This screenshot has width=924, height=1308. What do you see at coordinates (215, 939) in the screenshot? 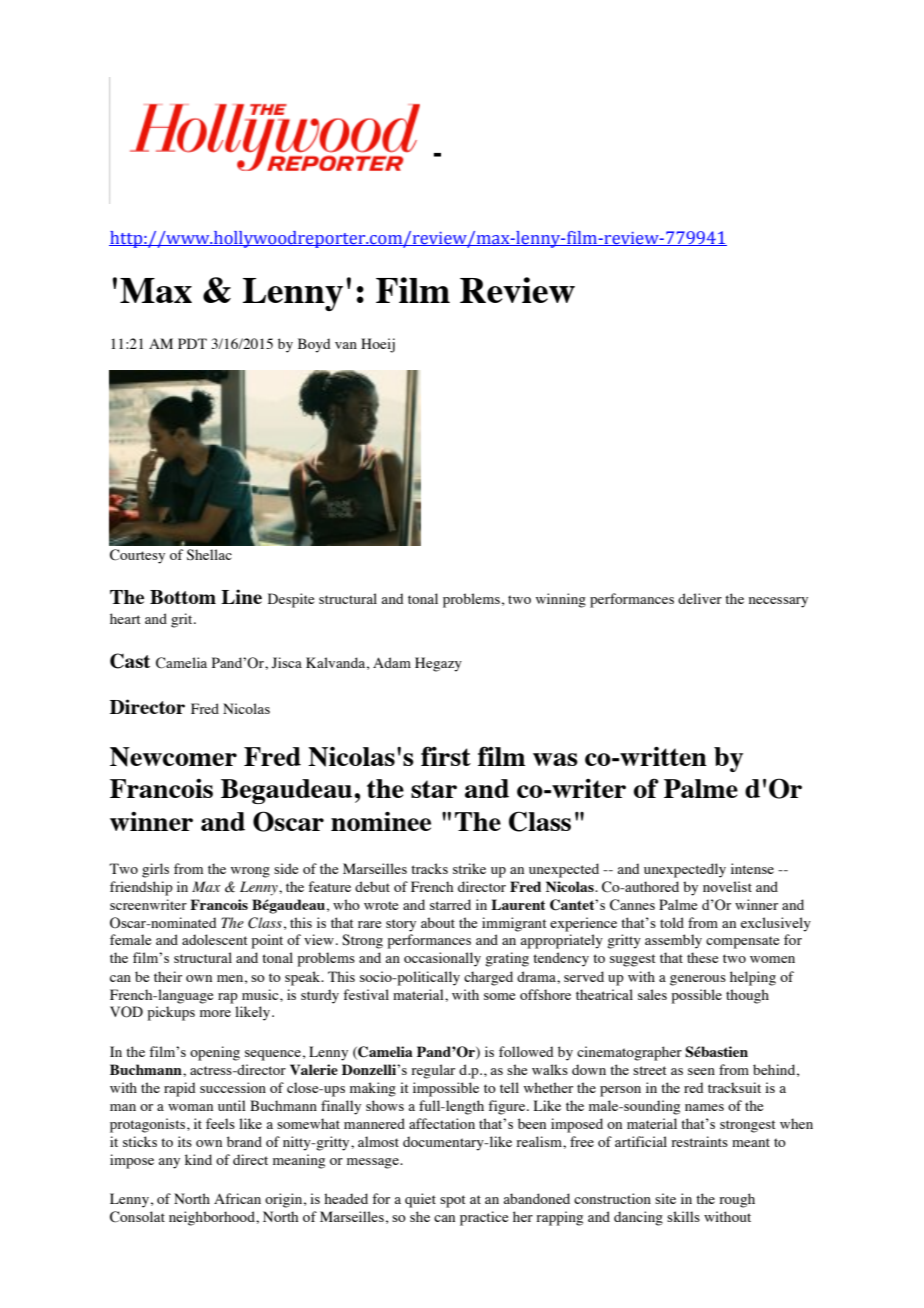
I see `adolescent` at bounding box center [215, 939].
